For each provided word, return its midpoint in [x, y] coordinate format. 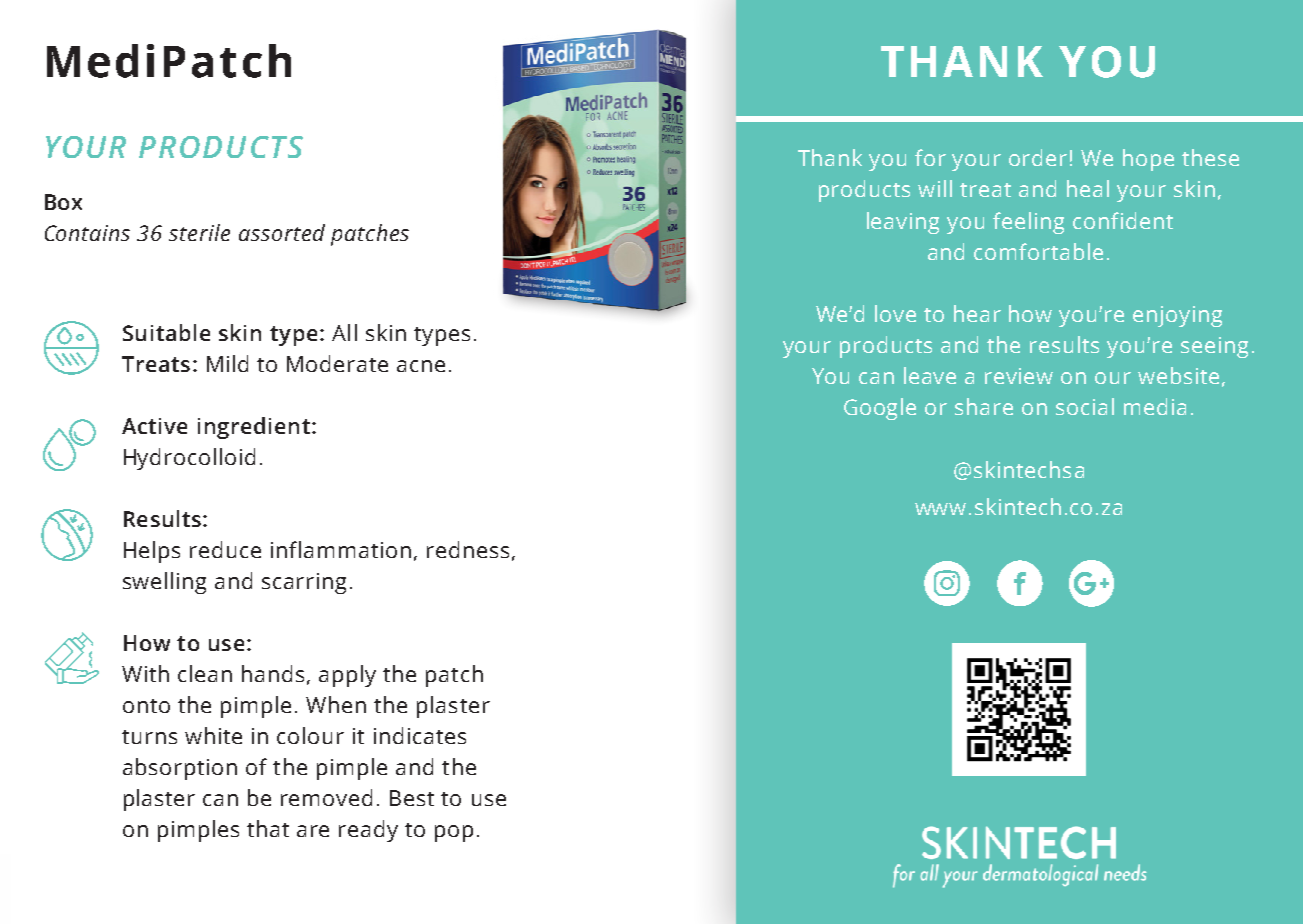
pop [454, 833]
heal [1088, 188]
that [268, 828]
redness [468, 549]
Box [63, 202]
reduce [225, 549]
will [935, 188]
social [1085, 406]
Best [412, 798]
